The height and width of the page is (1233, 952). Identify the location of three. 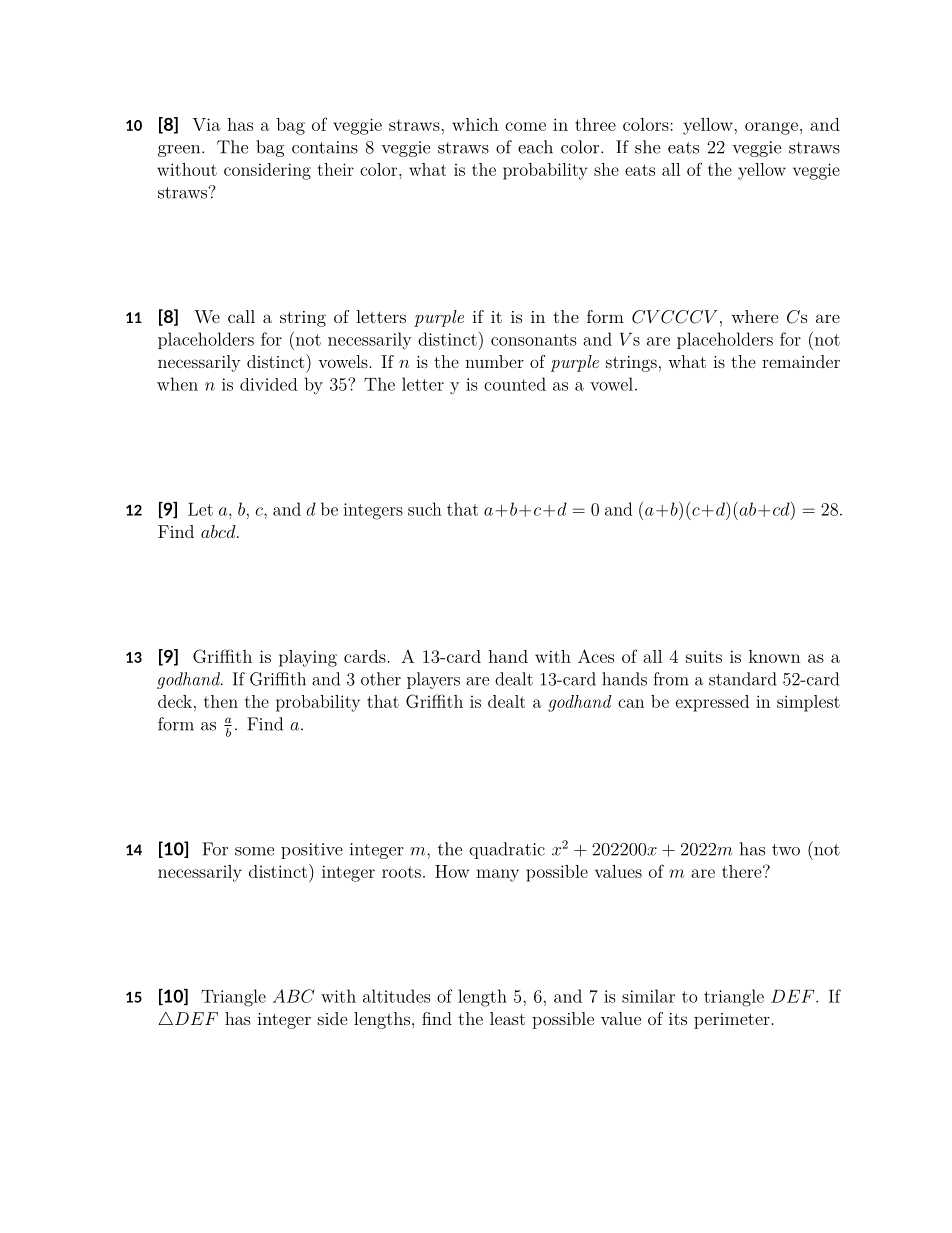
(595, 124).
